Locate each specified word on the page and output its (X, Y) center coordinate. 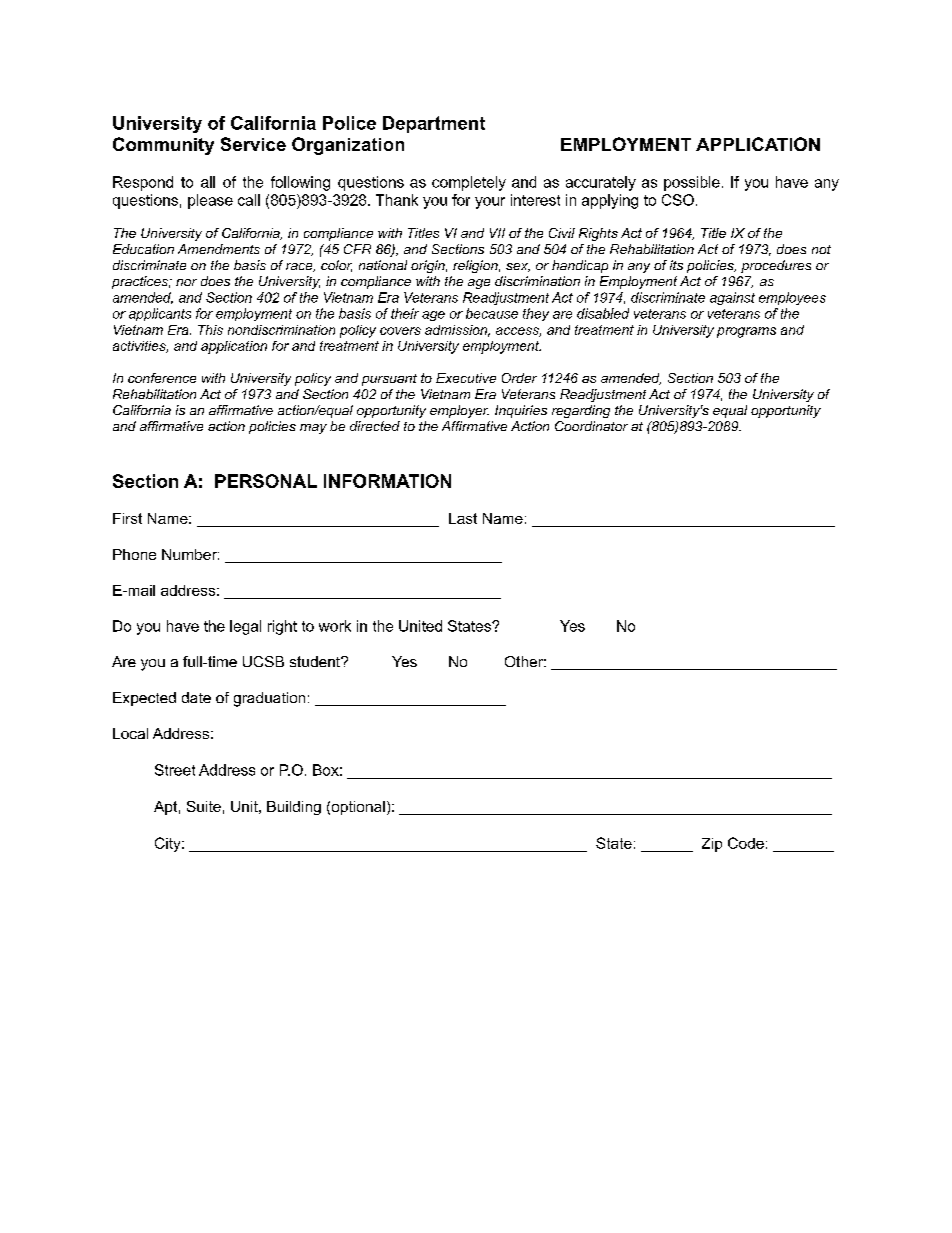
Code (746, 843)
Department (434, 124)
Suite (204, 806)
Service (253, 144)
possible (692, 183)
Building (294, 808)
